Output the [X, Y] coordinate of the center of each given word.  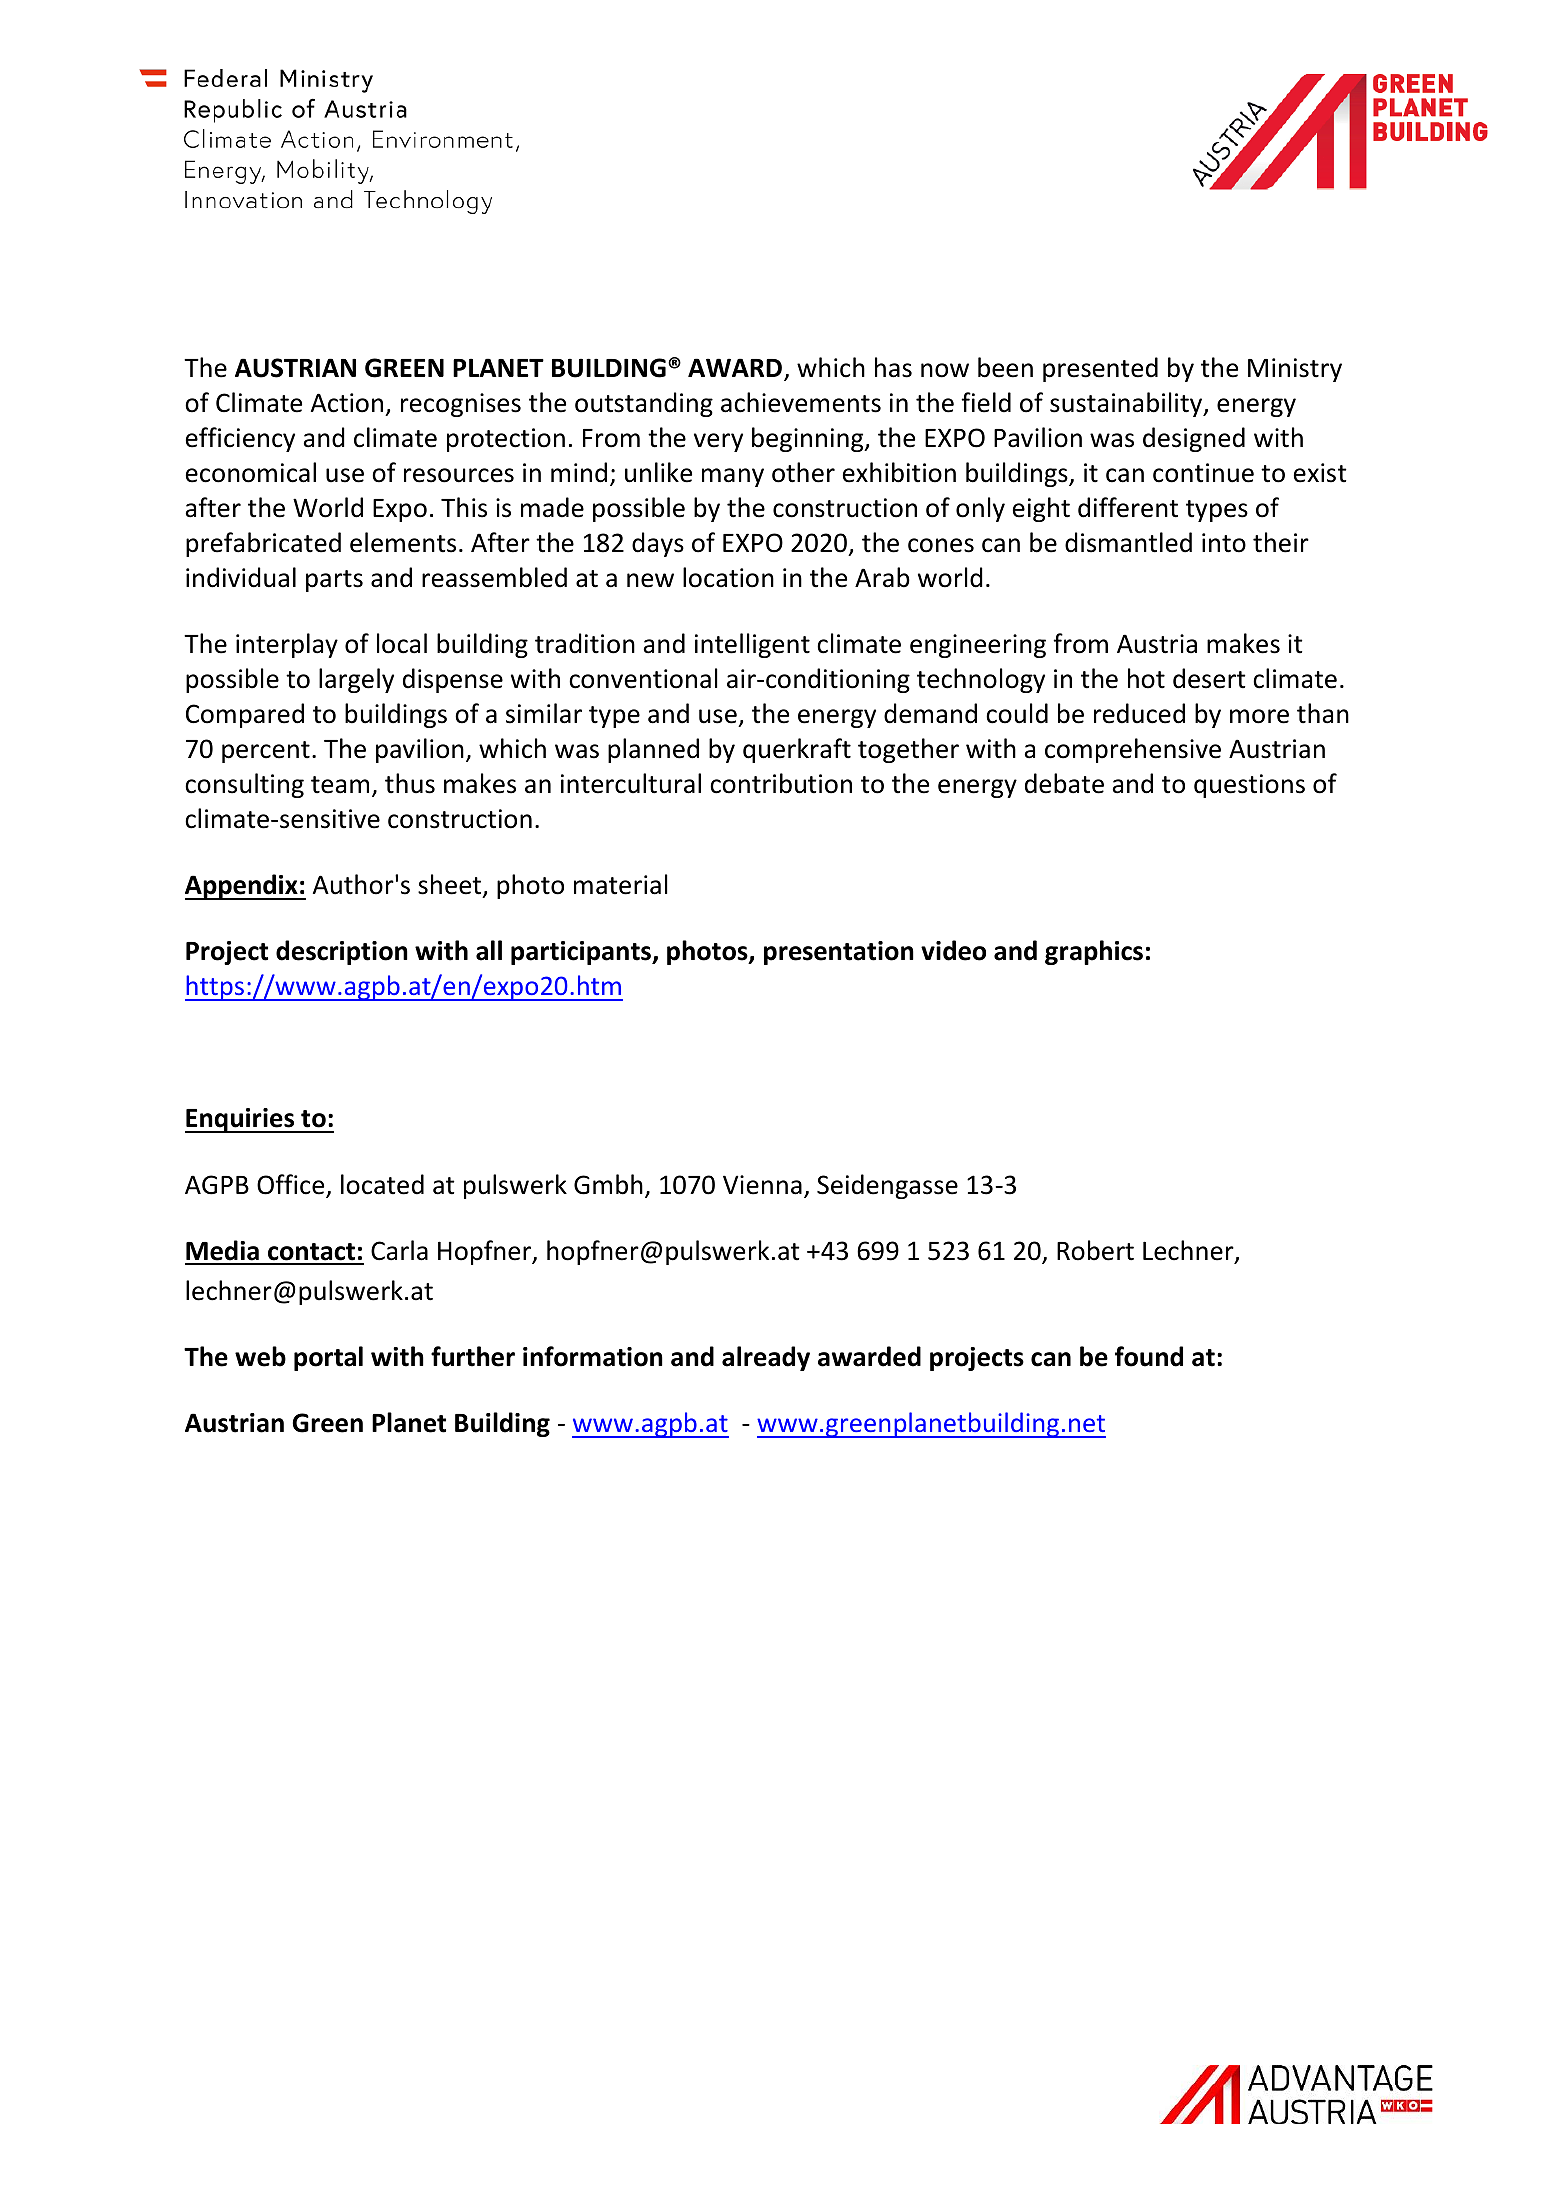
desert [1209, 678]
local [402, 643]
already [766, 1358]
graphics [1094, 952]
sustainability [1127, 404]
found [1149, 1356]
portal [328, 1358]
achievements [801, 402]
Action [347, 403]
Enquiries [241, 1120]
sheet [451, 885]
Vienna [762, 1185]
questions [1249, 786]
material [621, 884]
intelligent [752, 645]
